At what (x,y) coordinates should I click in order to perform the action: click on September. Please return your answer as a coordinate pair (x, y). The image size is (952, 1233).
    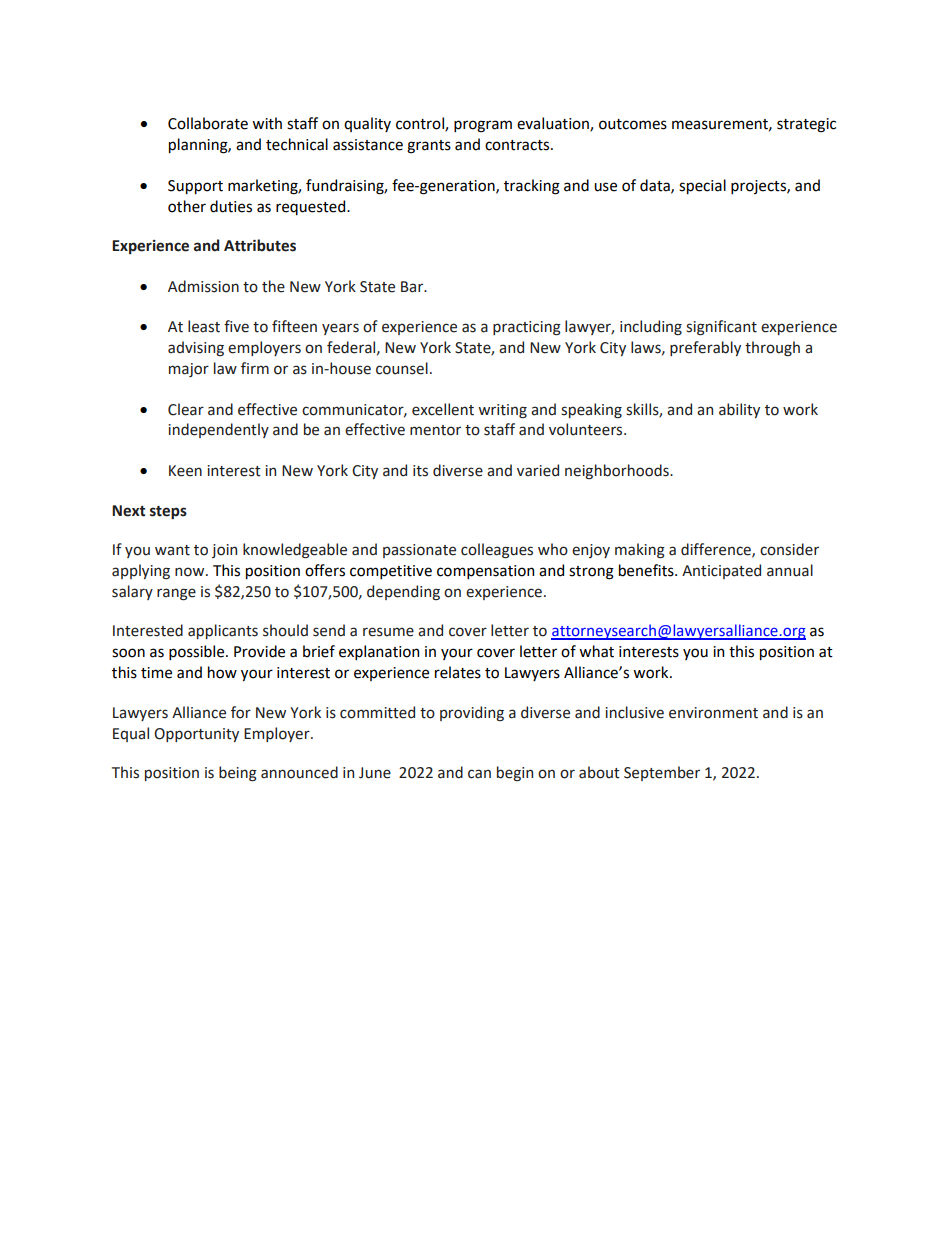
    Looking at the image, I should click on (662, 773).
